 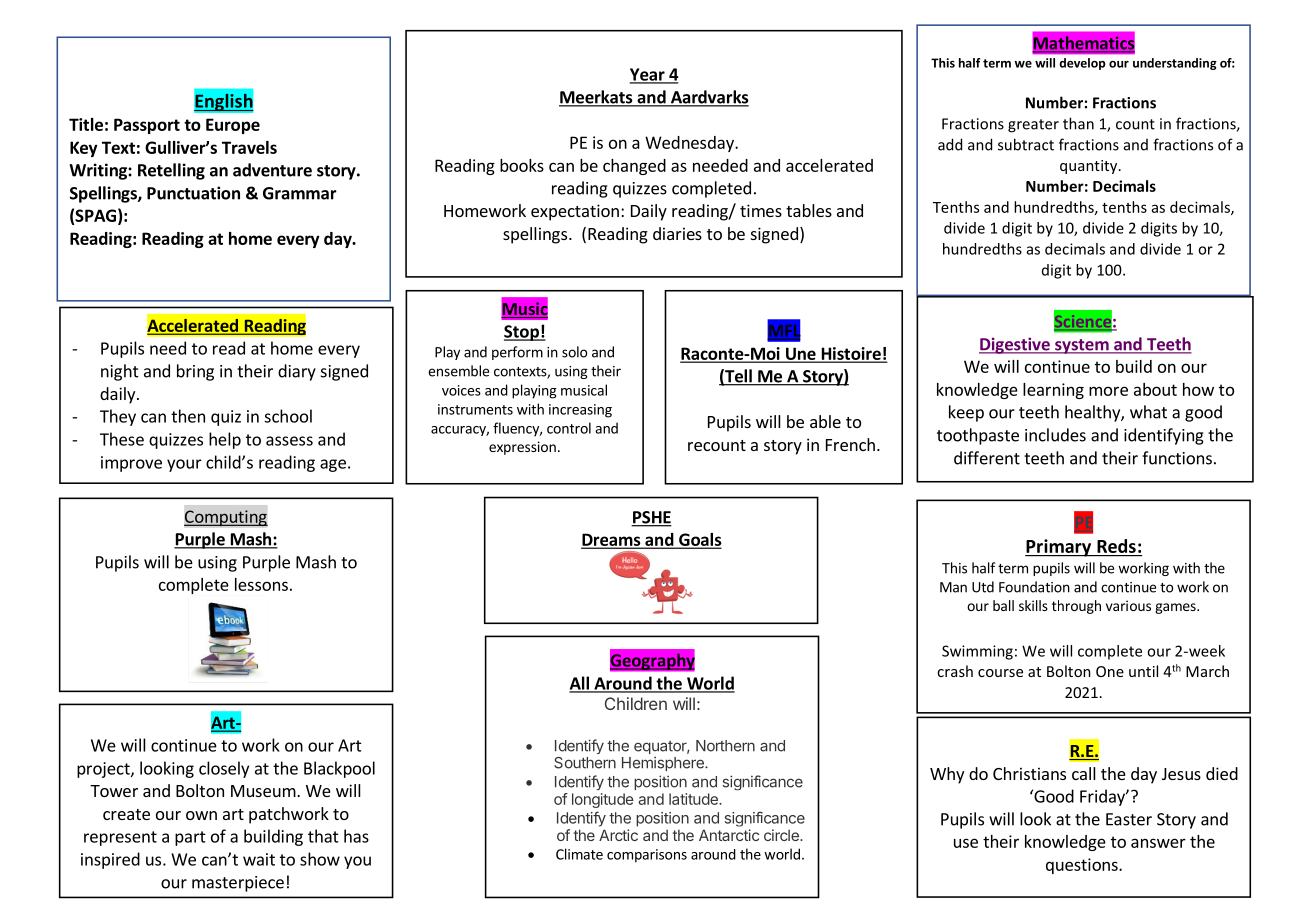 What do you see at coordinates (1082, 64) in the image?
I see `develop` at bounding box center [1082, 64].
